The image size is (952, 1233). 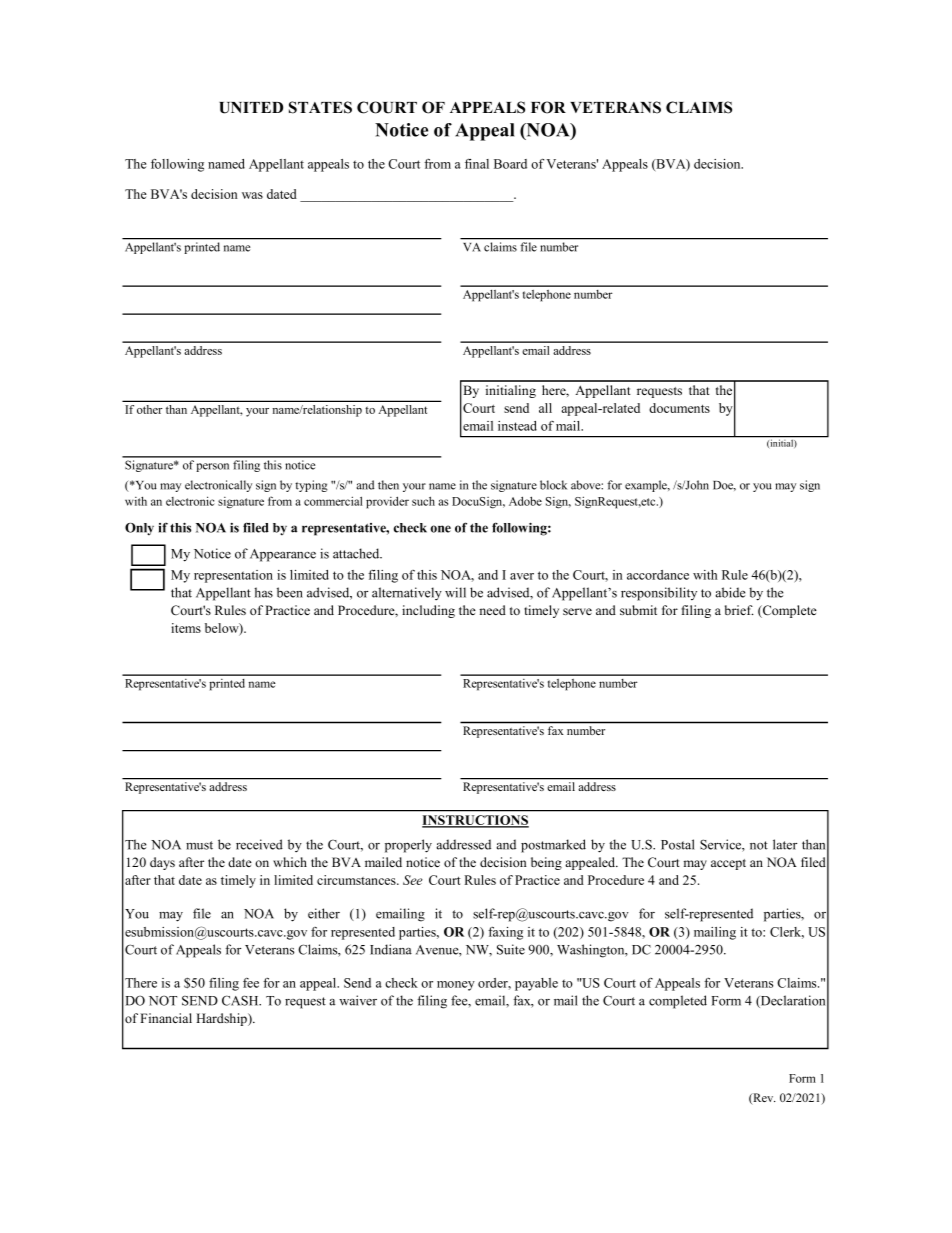 What do you see at coordinates (199, 845) in the screenshot?
I see `must` at bounding box center [199, 845].
